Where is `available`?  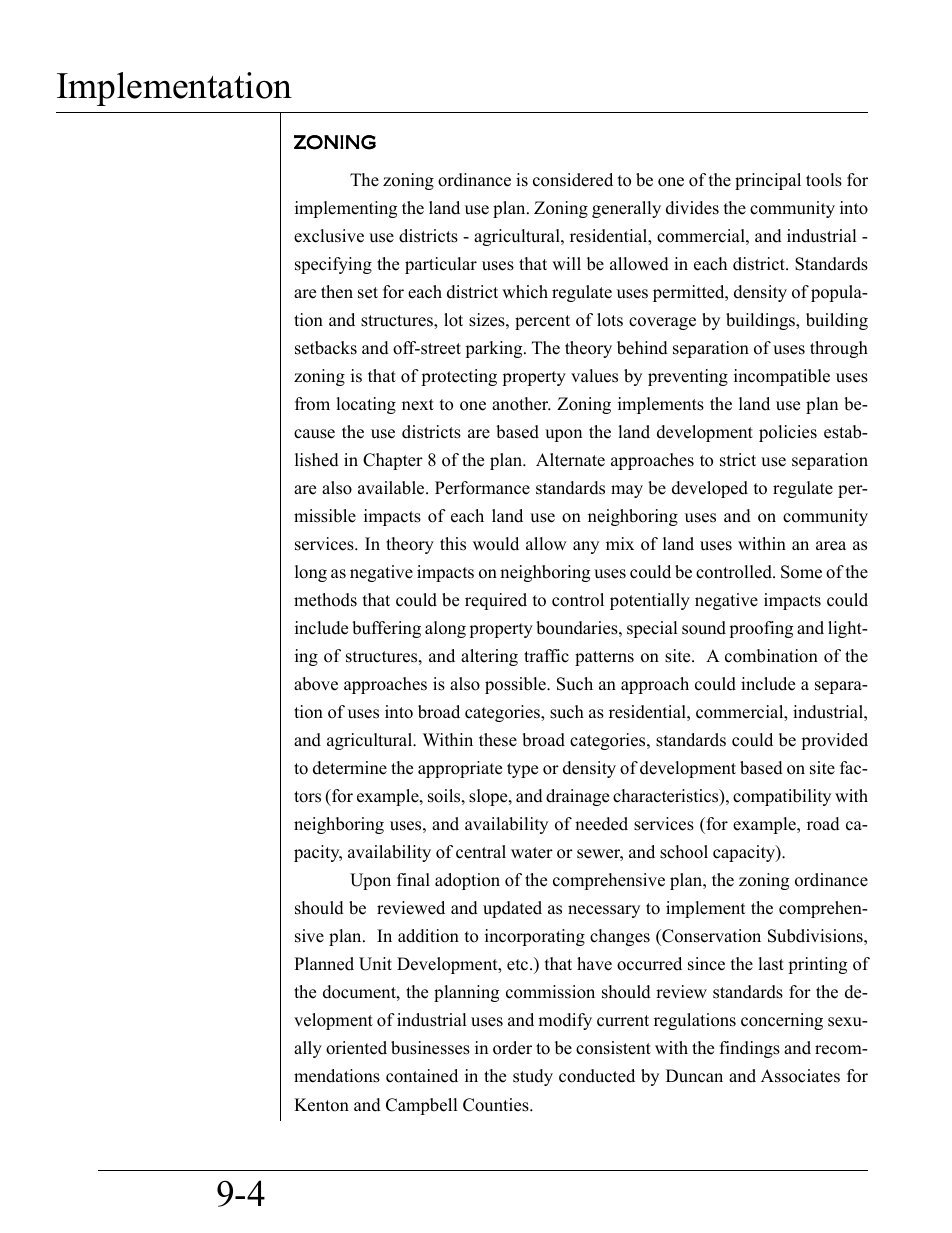 available is located at coordinates (392, 488).
